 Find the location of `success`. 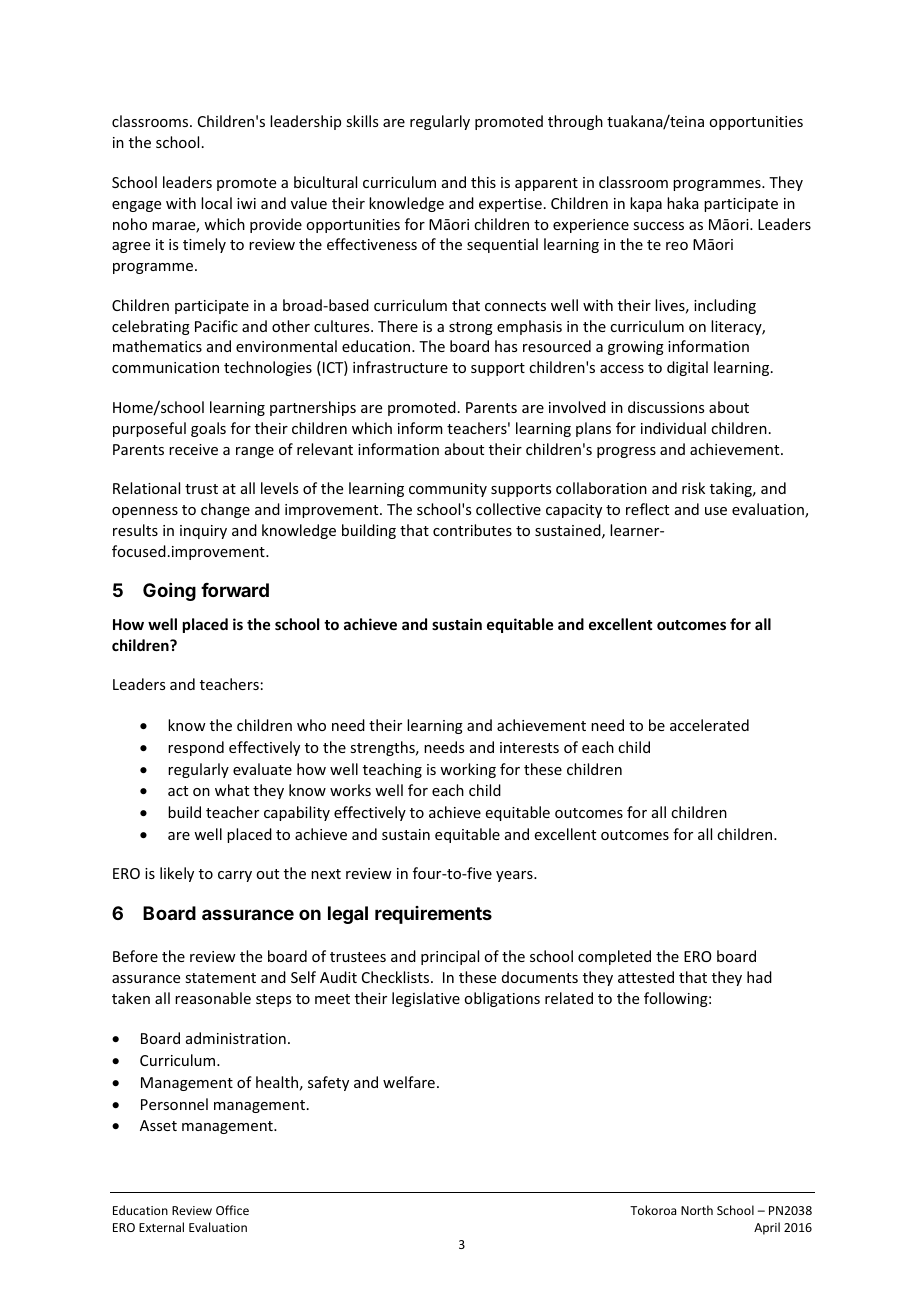

success is located at coordinates (658, 226).
